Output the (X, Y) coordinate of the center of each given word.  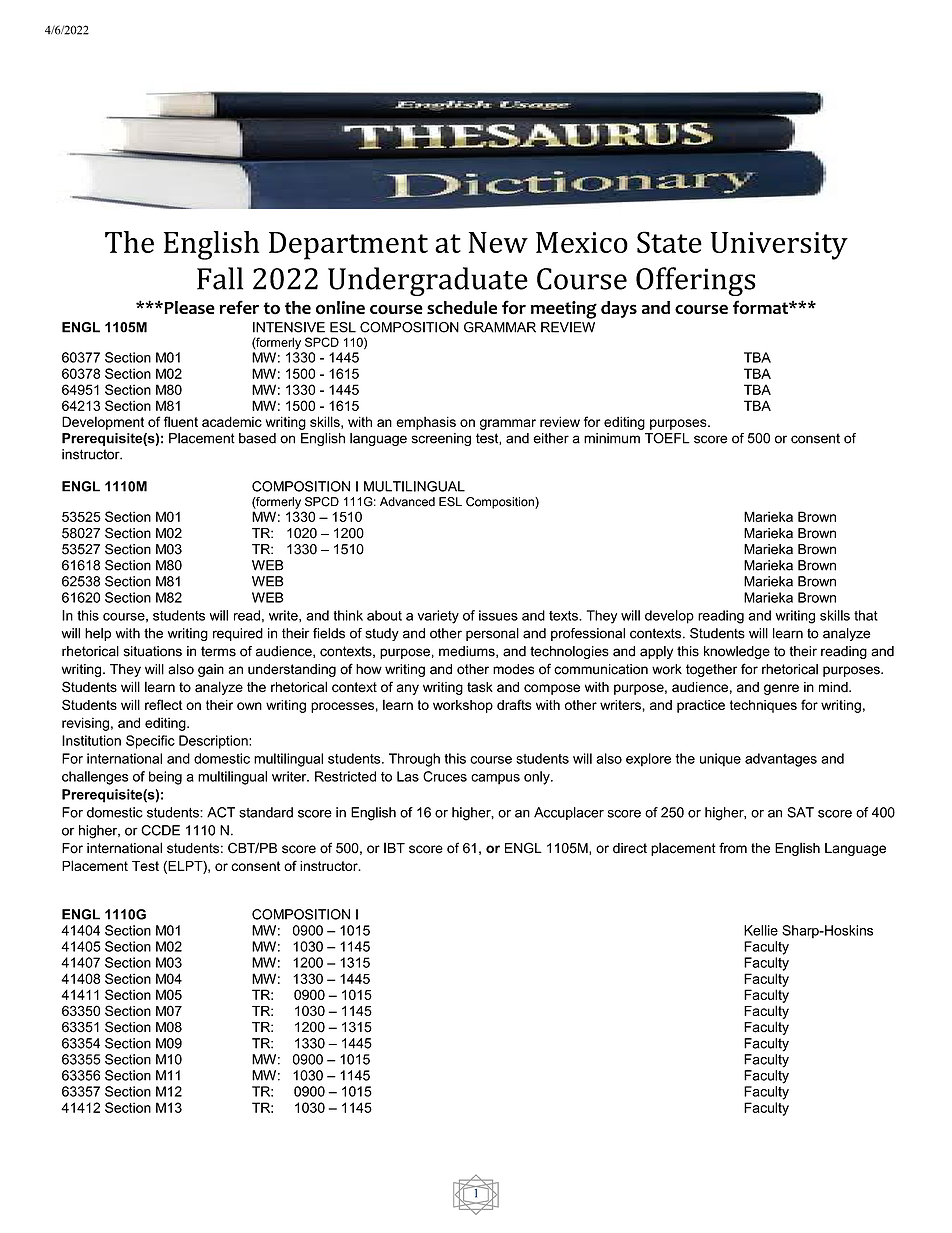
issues (498, 615)
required (238, 634)
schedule (462, 307)
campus (495, 779)
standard (266, 812)
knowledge (737, 652)
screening (441, 439)
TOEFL (667, 438)
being (165, 778)
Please (188, 307)
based (257, 438)
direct (630, 848)
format (761, 307)
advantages (781, 760)
